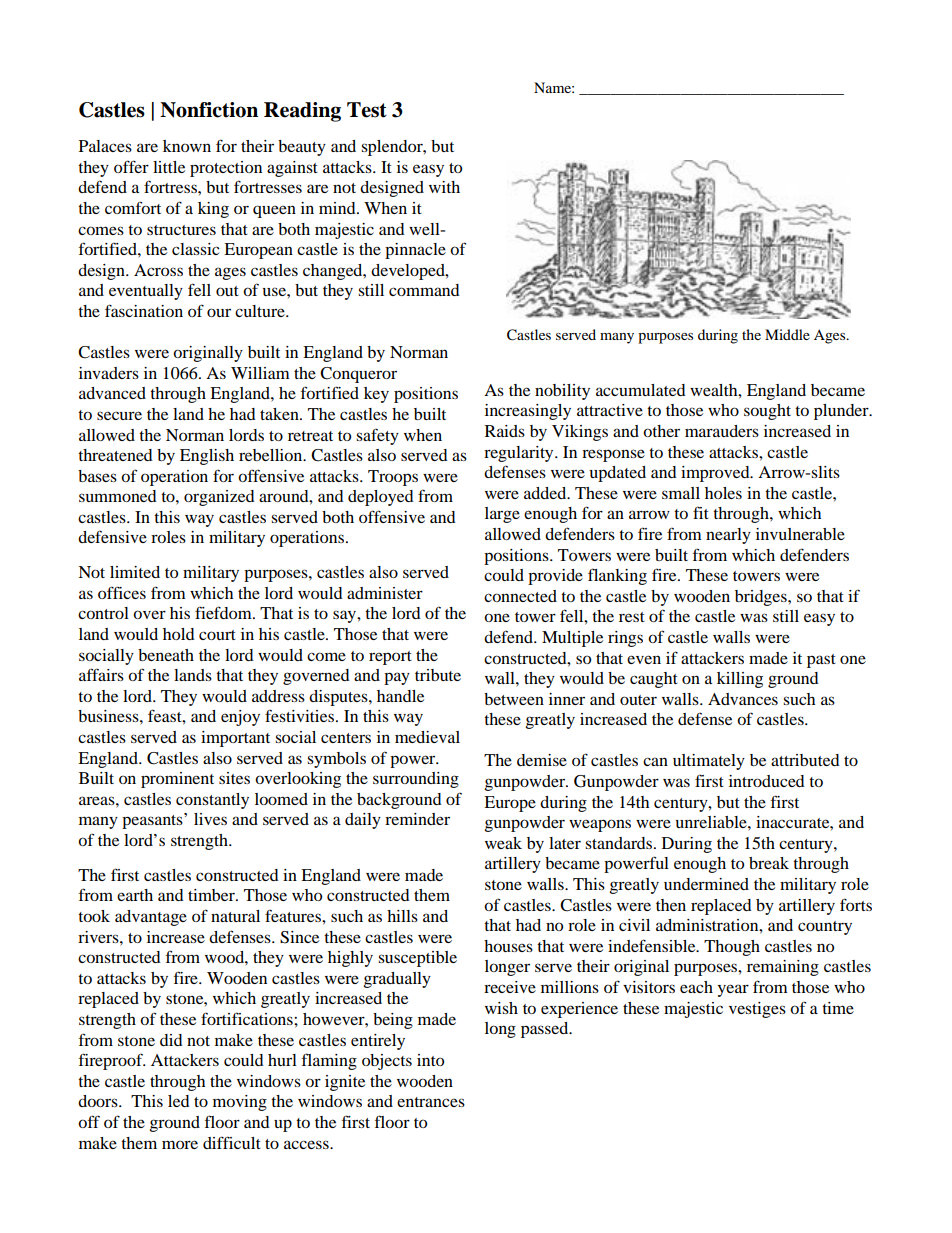 This screenshot has height=1233, width=952. Describe the element at coordinates (787, 334) in the screenshot. I see `Middle` at that location.
